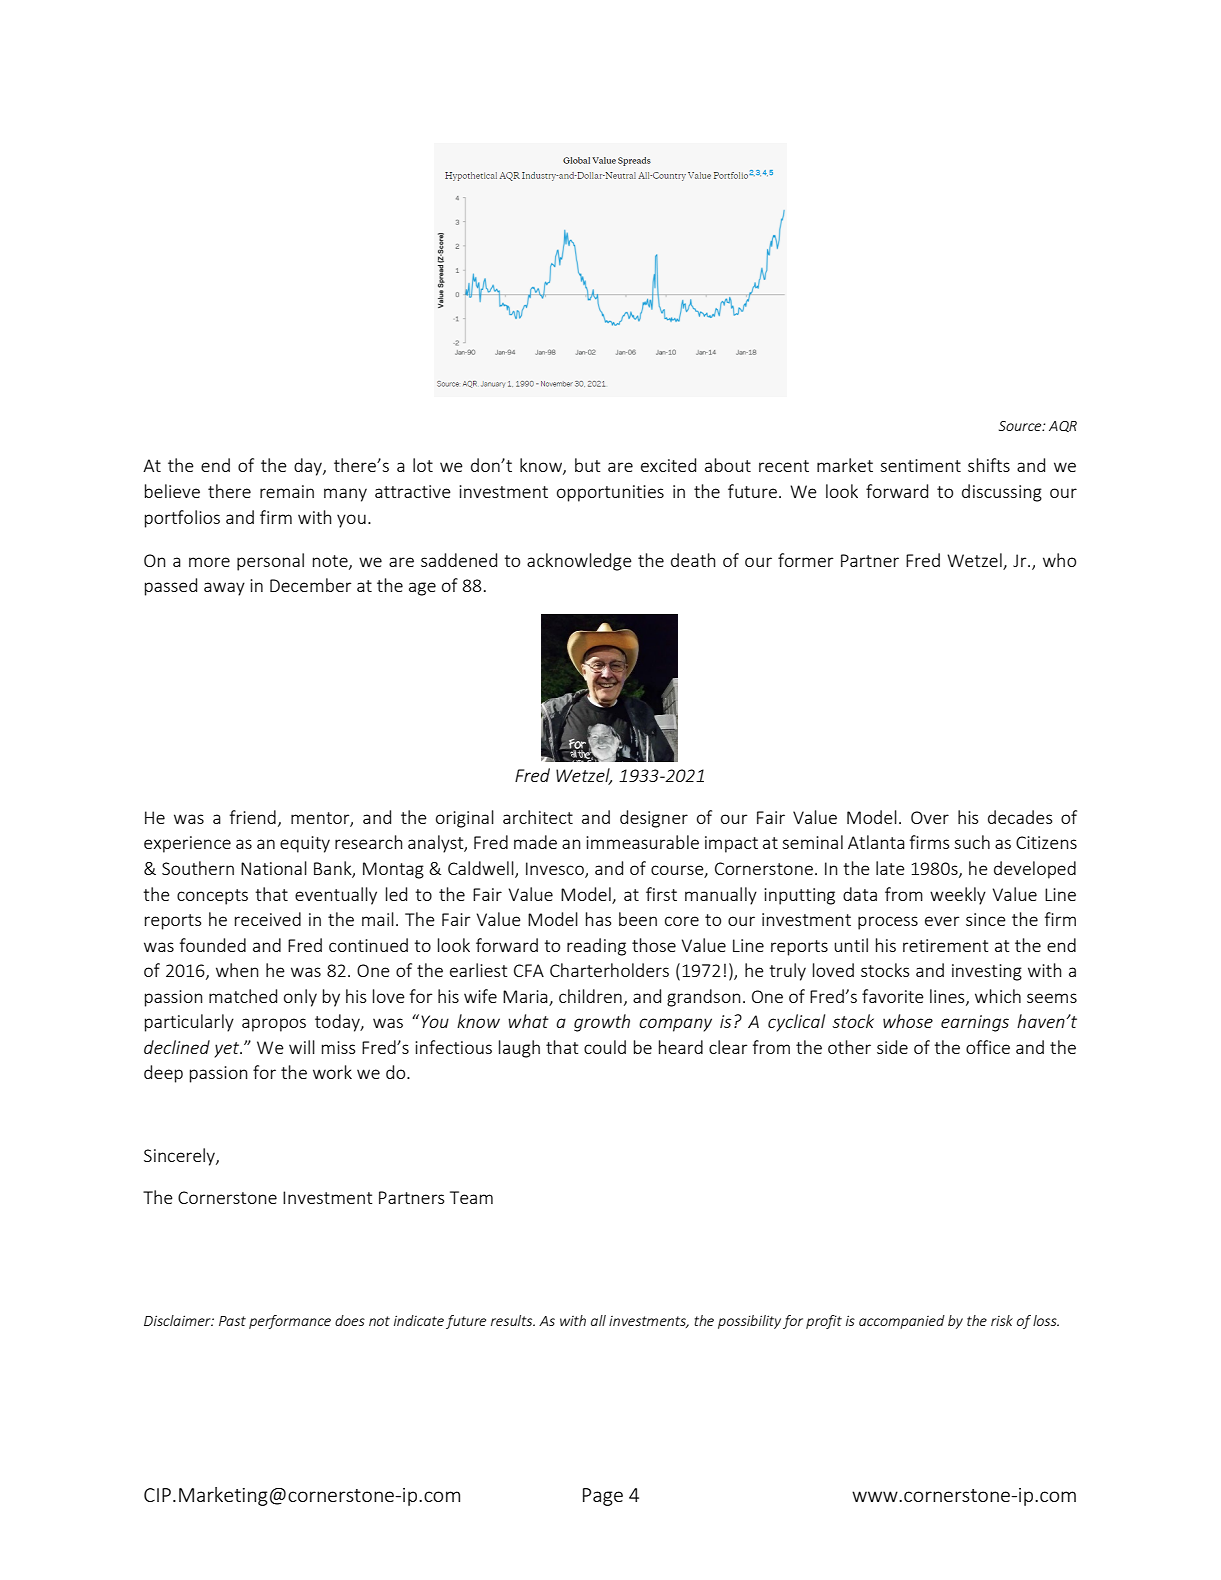  What do you see at coordinates (654, 819) in the image?
I see `designer` at bounding box center [654, 819].
